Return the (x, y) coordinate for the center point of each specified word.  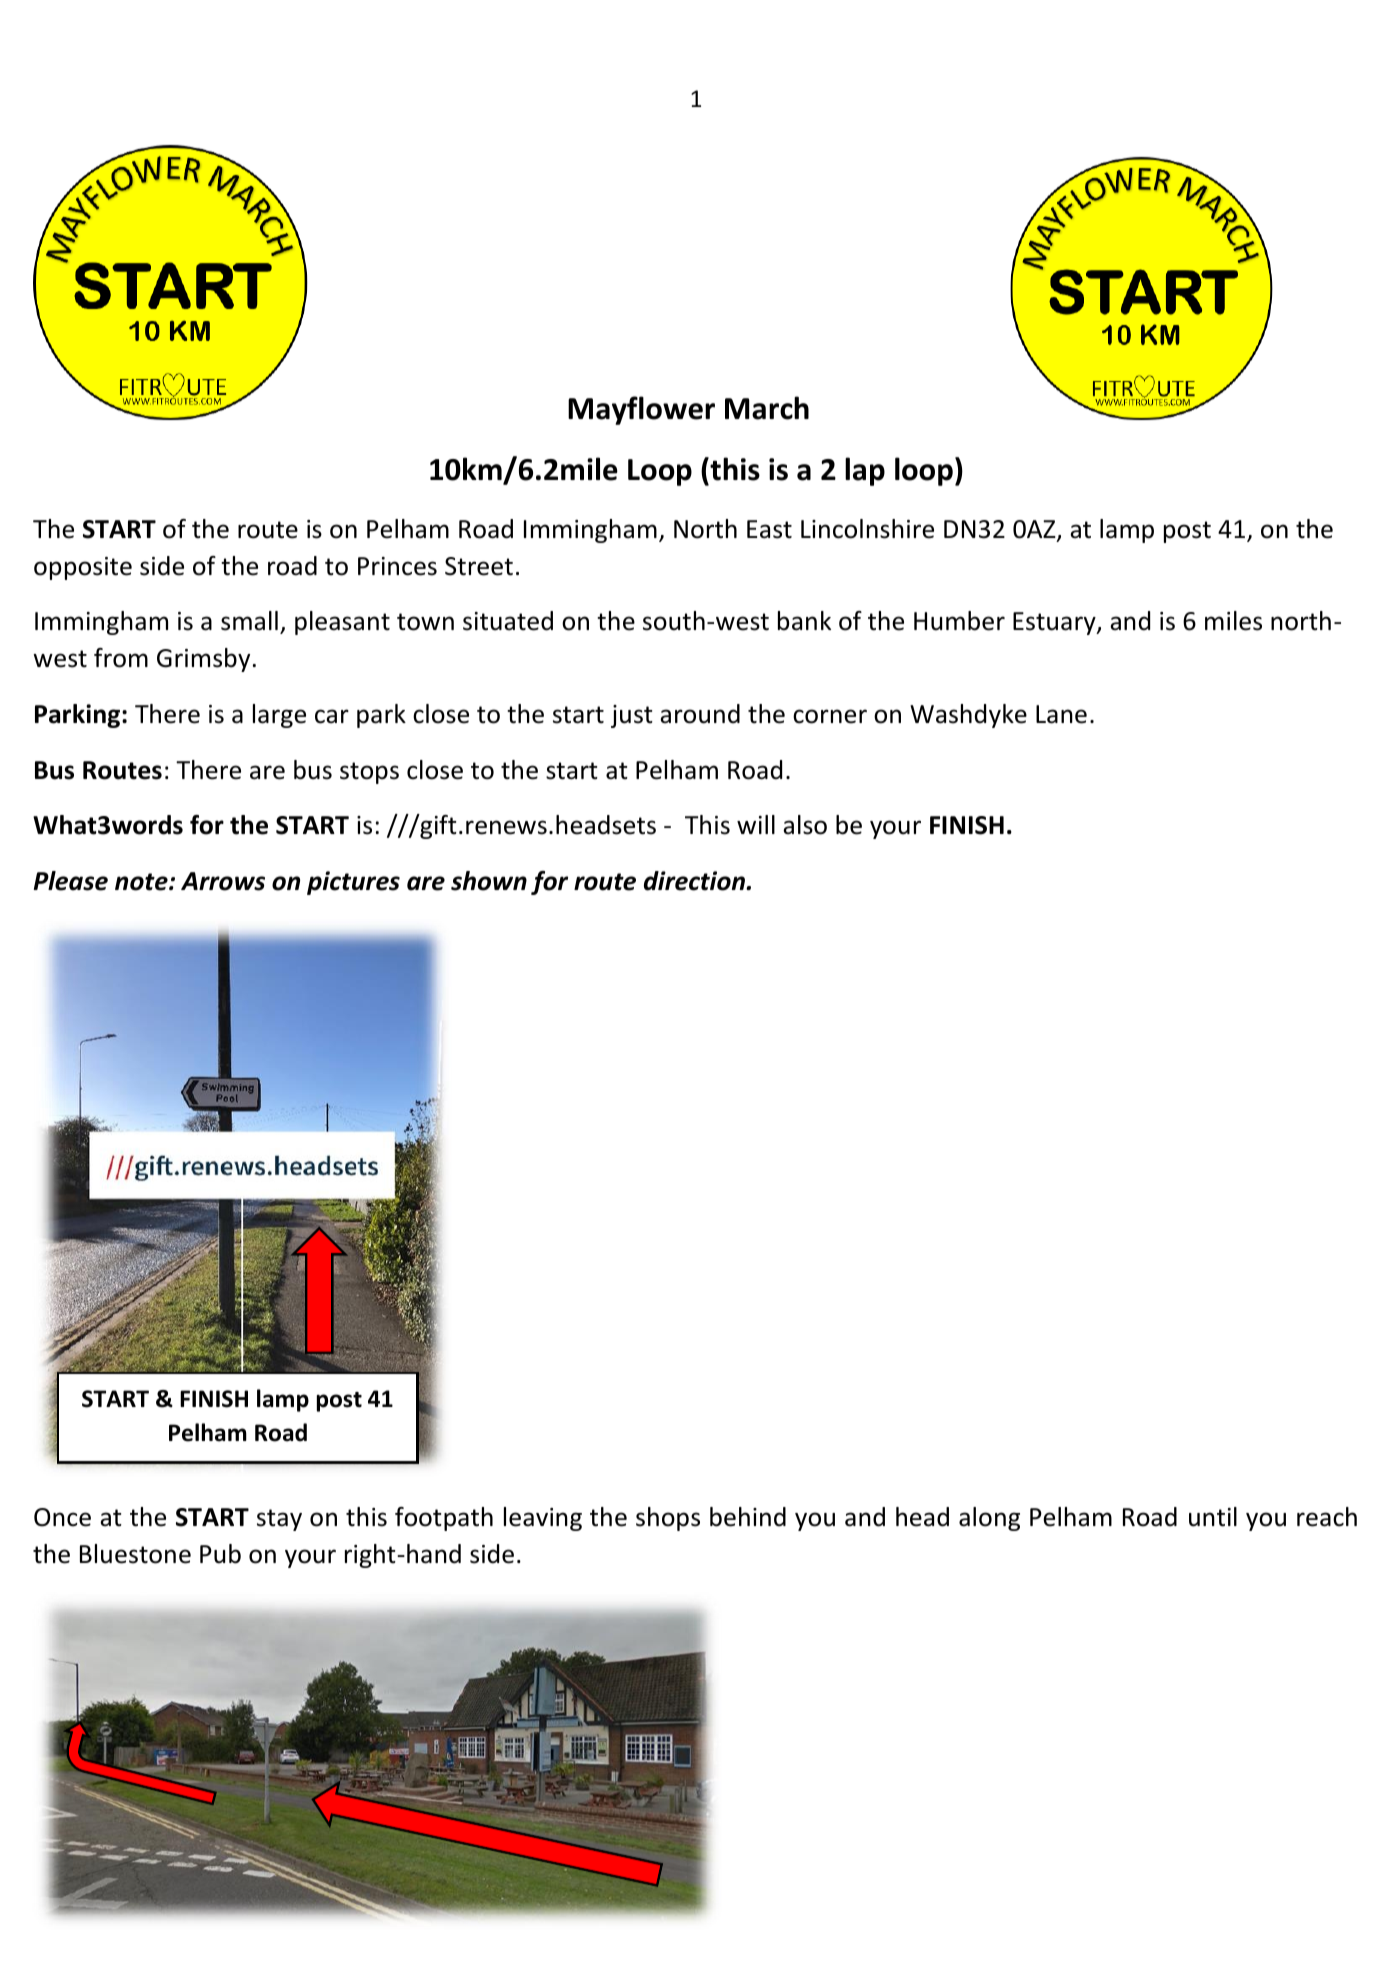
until (1213, 1517)
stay (279, 1520)
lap (865, 471)
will (756, 824)
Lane (1061, 714)
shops (668, 1519)
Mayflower (641, 410)
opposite (83, 568)
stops (369, 773)
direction (695, 881)
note (142, 882)
